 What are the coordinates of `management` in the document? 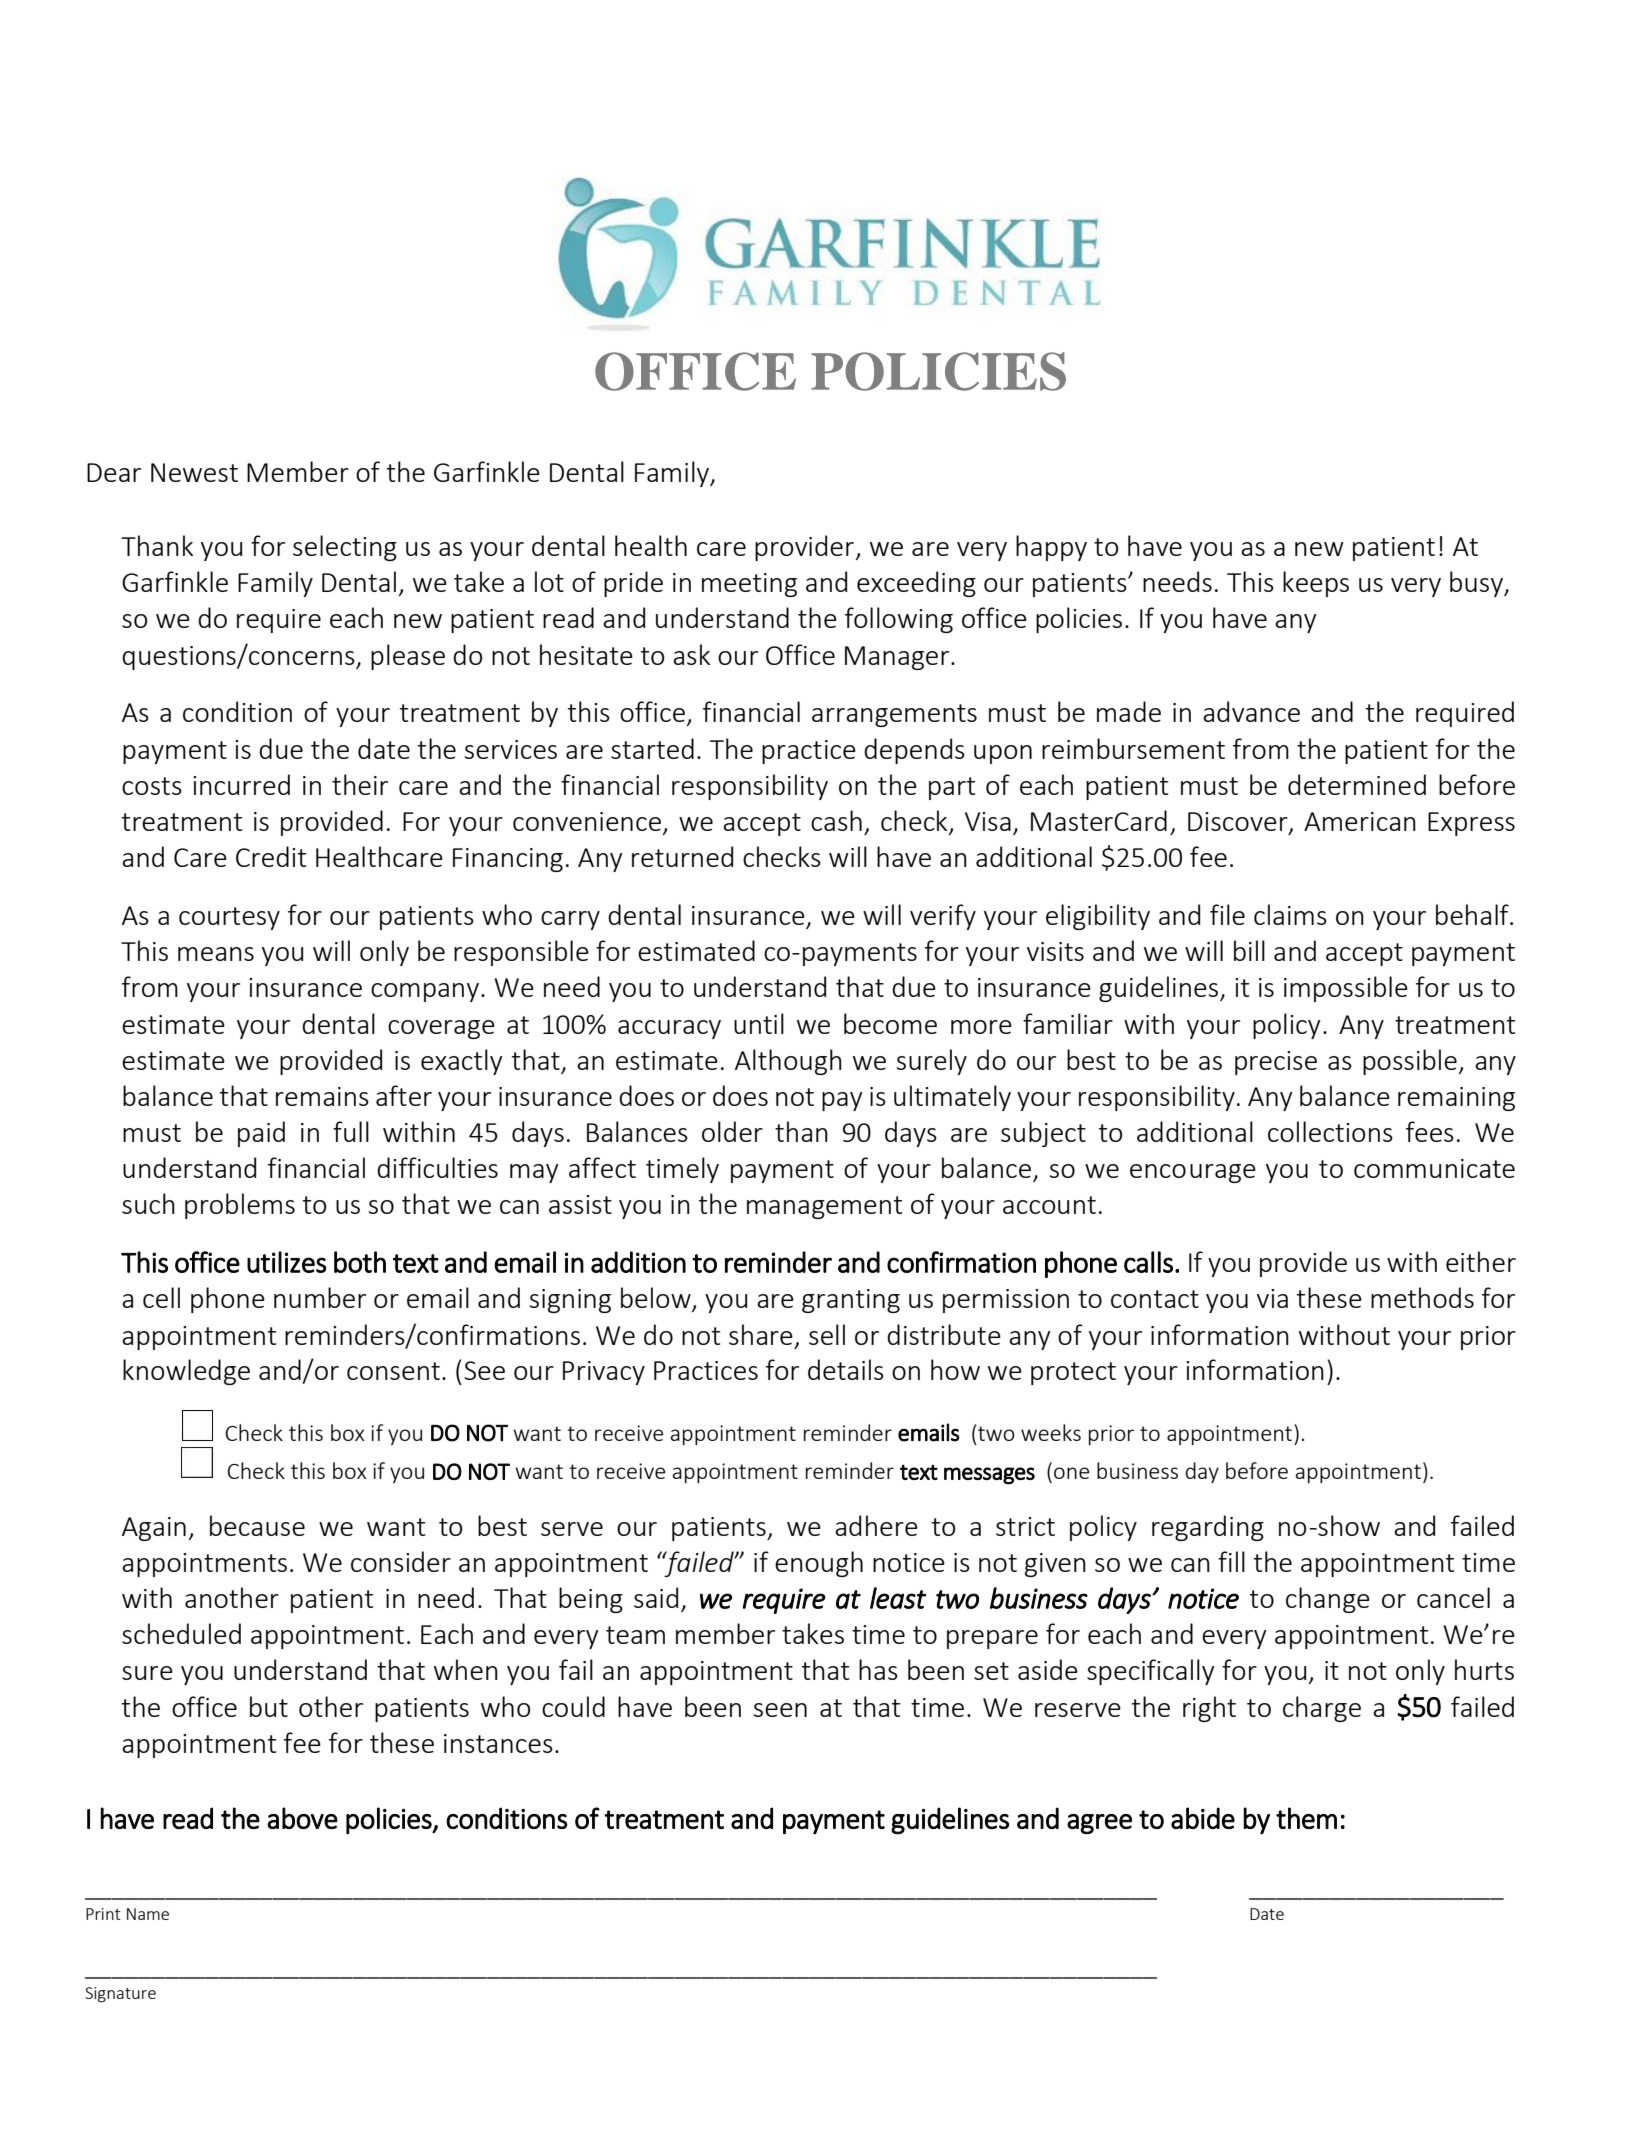 It's located at (824, 1207).
